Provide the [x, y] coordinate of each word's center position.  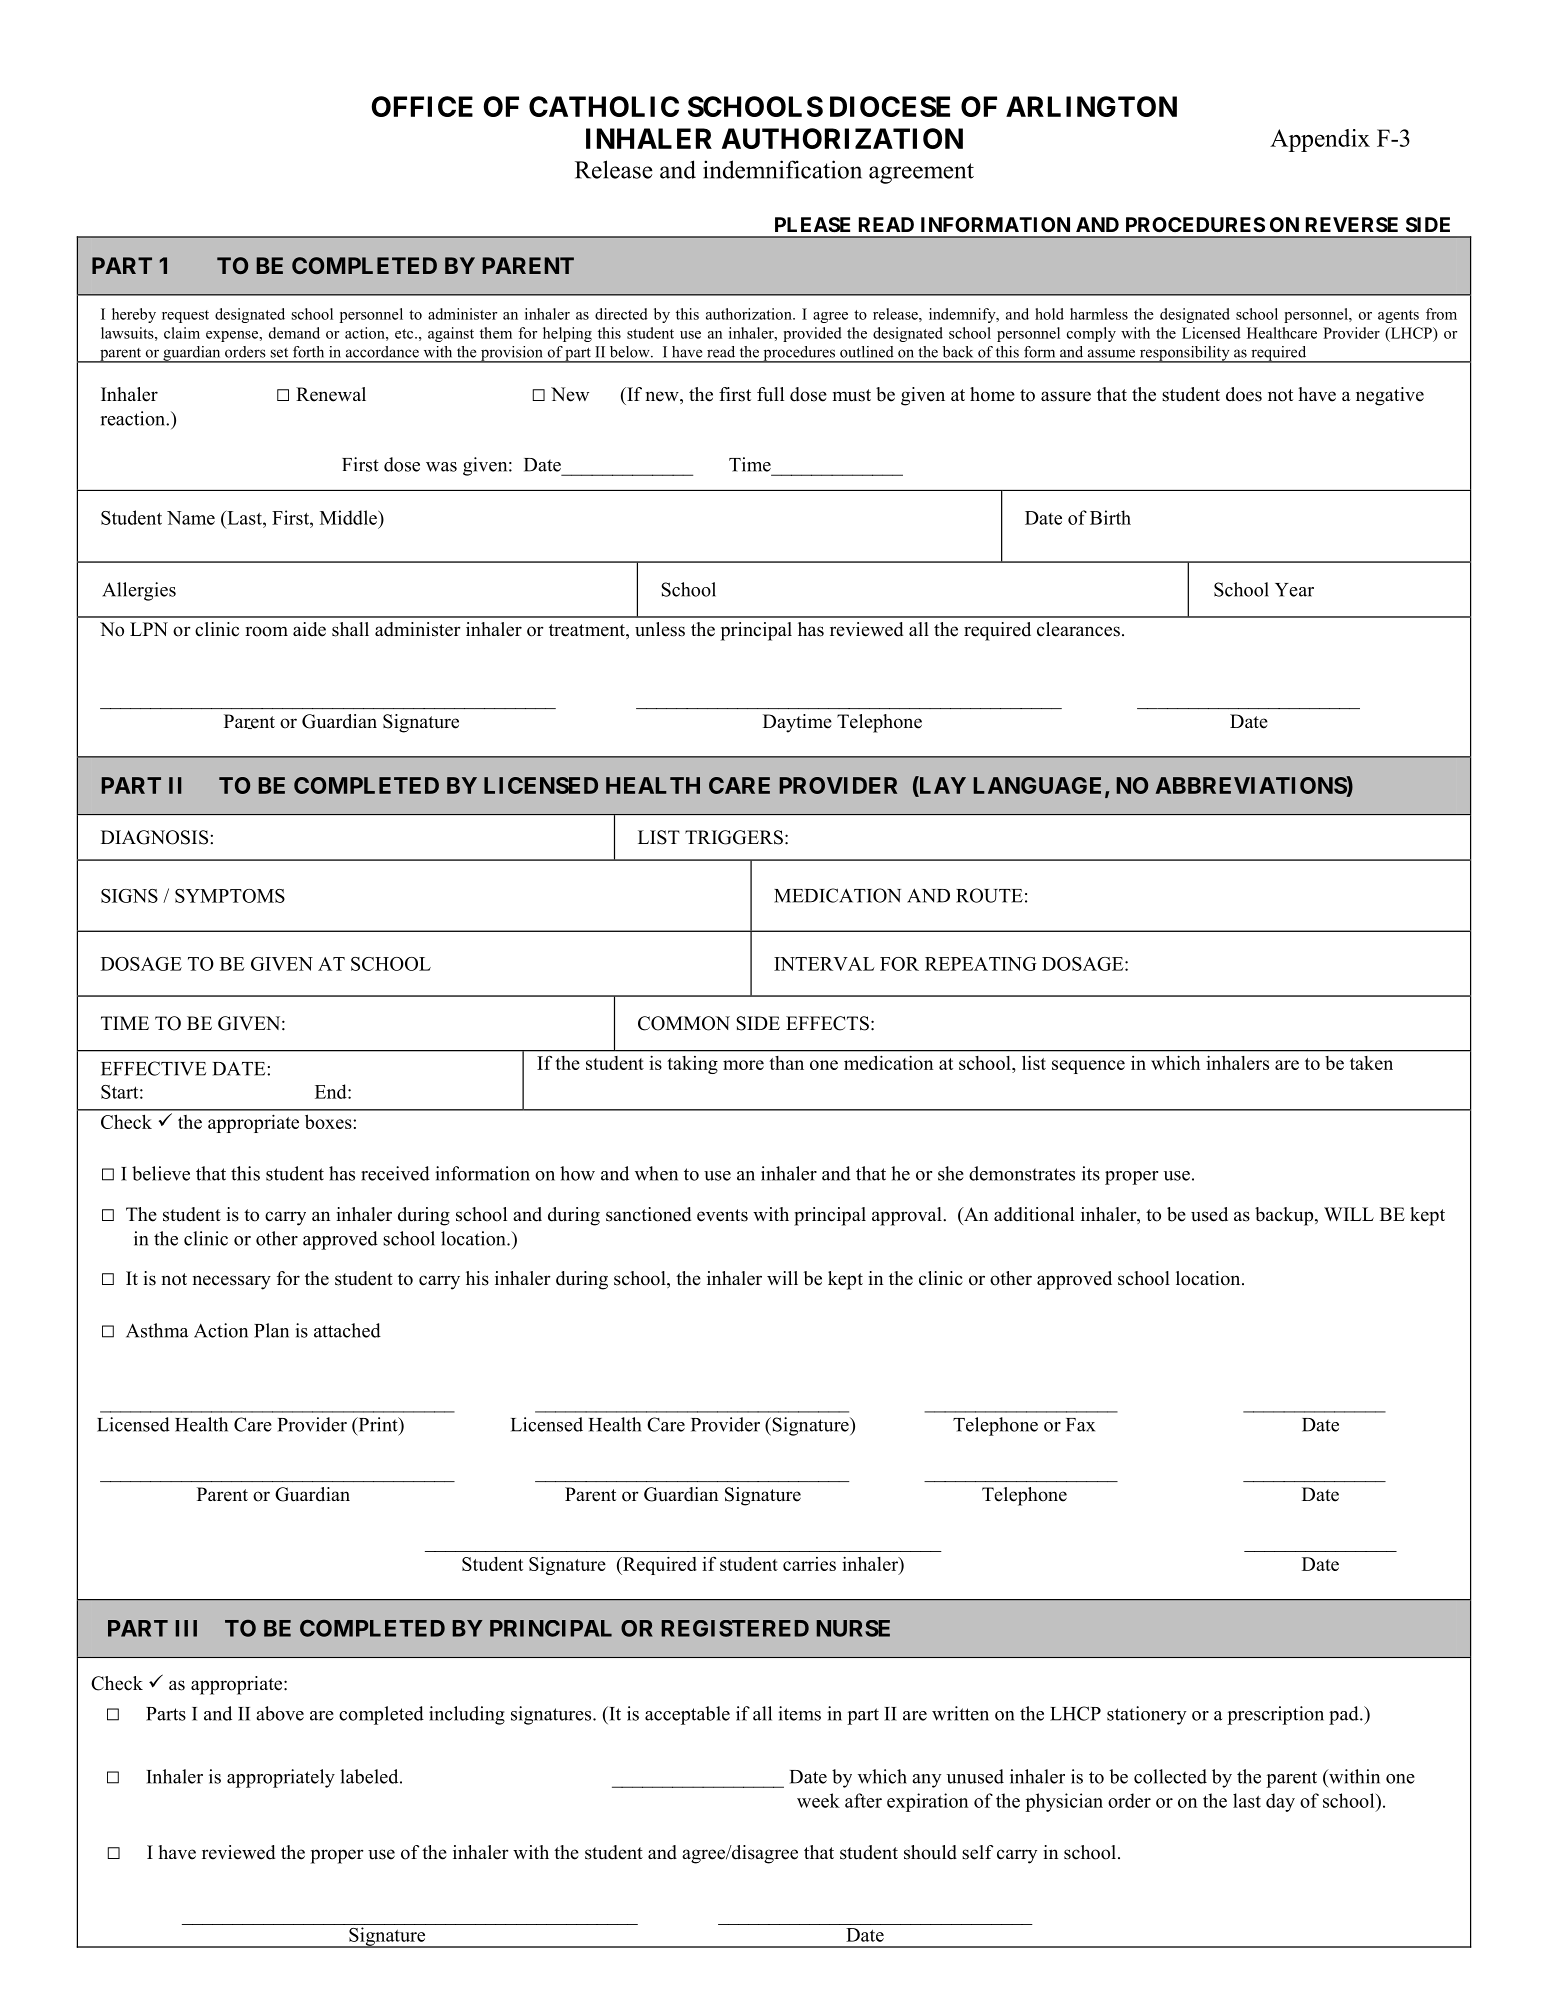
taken [1371, 1063]
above [280, 1713]
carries [809, 1564]
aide [309, 629]
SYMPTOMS [230, 896]
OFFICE [422, 106]
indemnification [782, 169]
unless [660, 629]
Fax [1080, 1425]
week [818, 1800]
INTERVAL [824, 964]
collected [1170, 1776]
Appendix [1320, 140]
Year [1294, 590]
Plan [271, 1330]
